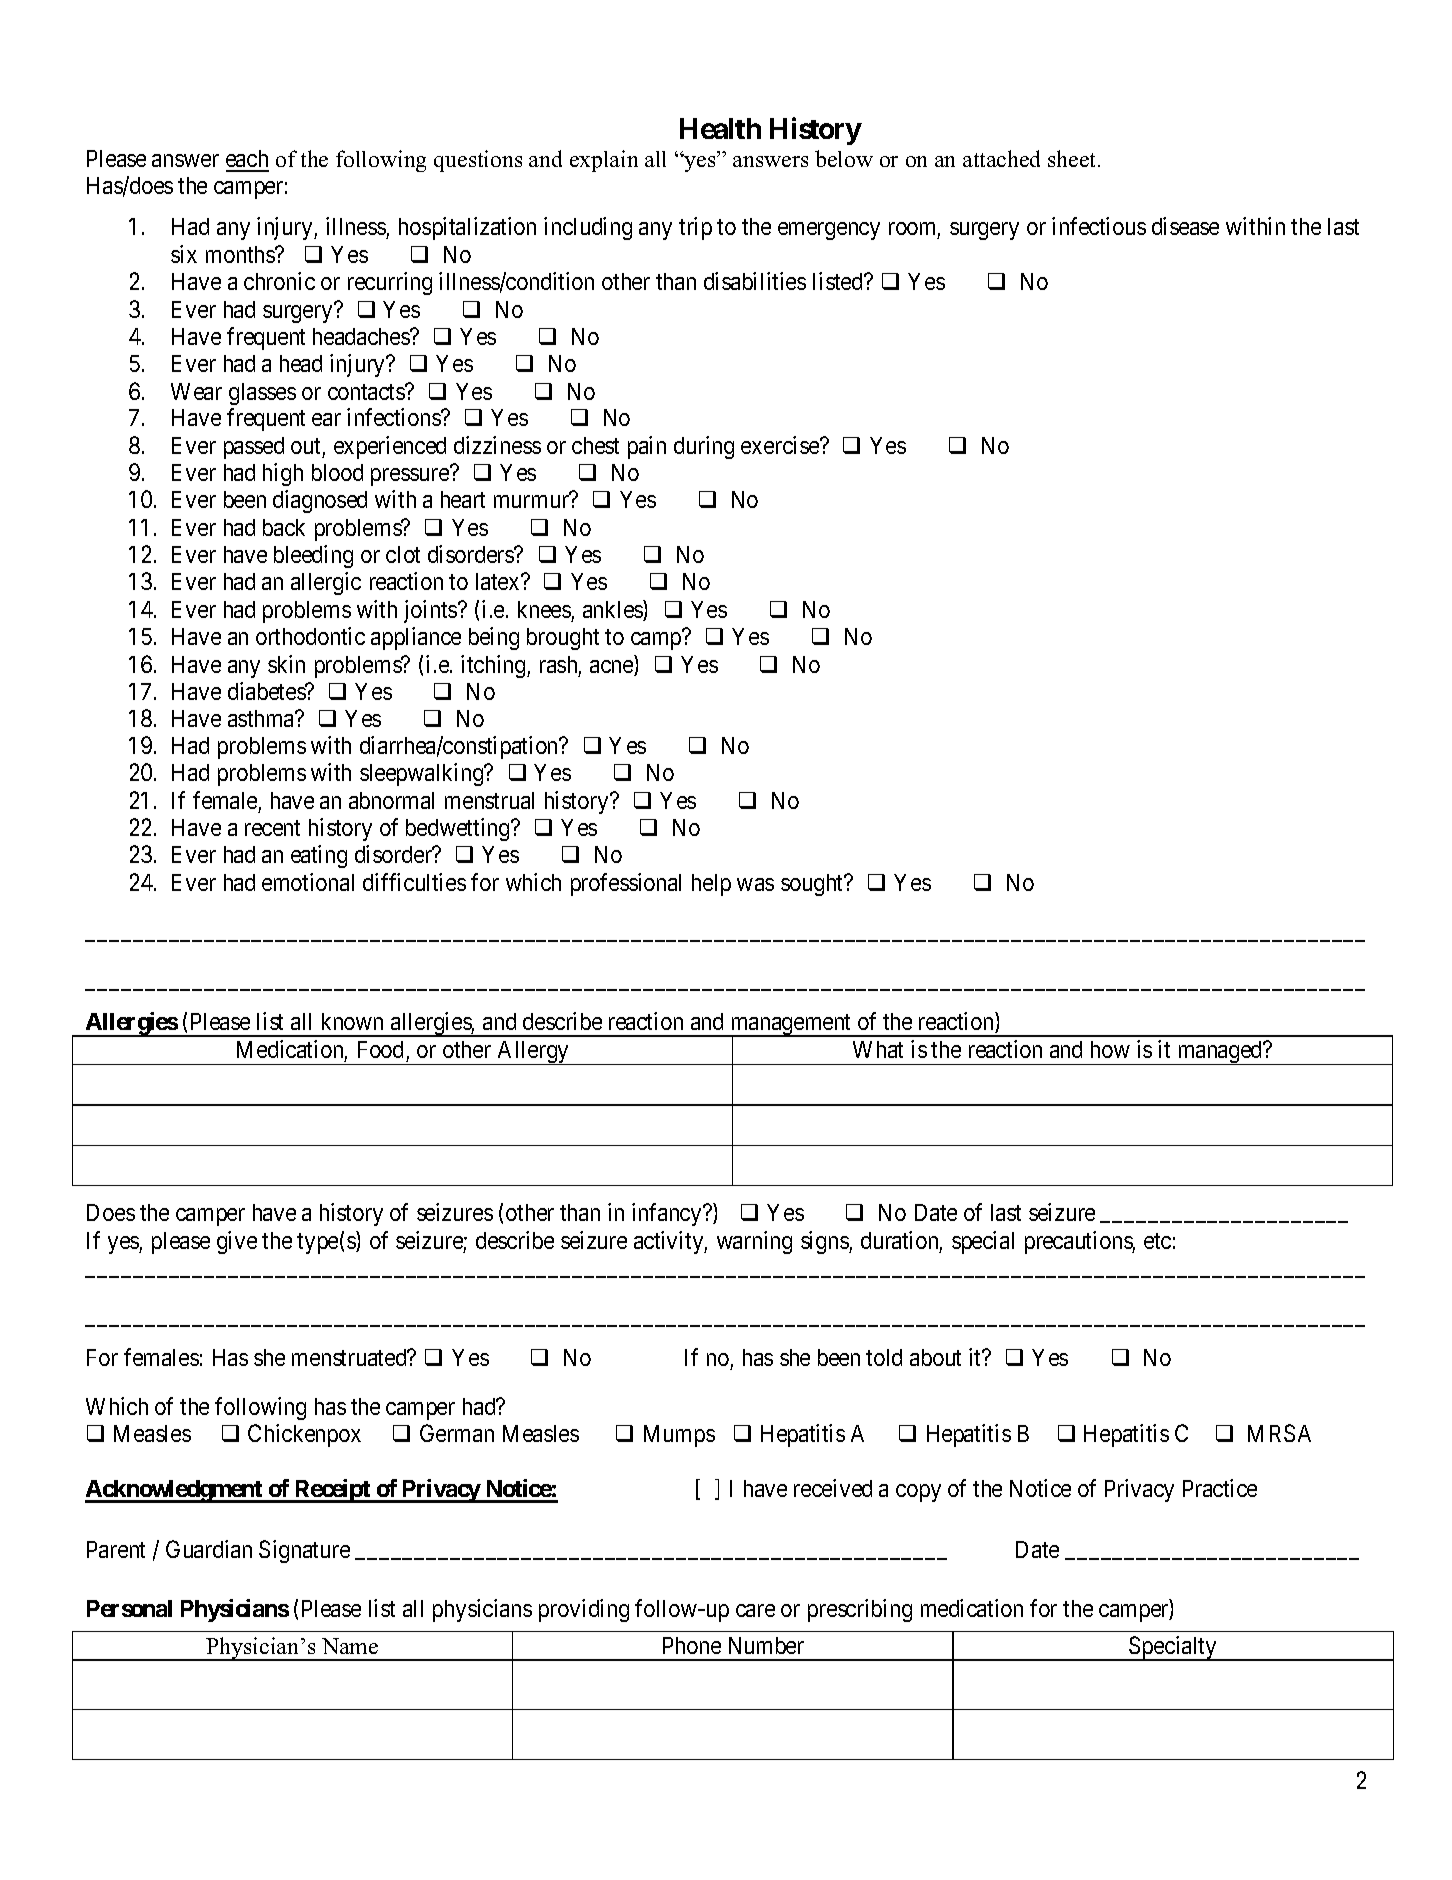 This screenshot has width=1452, height=1880. Describe the element at coordinates (184, 254) in the screenshot. I see `six` at that location.
